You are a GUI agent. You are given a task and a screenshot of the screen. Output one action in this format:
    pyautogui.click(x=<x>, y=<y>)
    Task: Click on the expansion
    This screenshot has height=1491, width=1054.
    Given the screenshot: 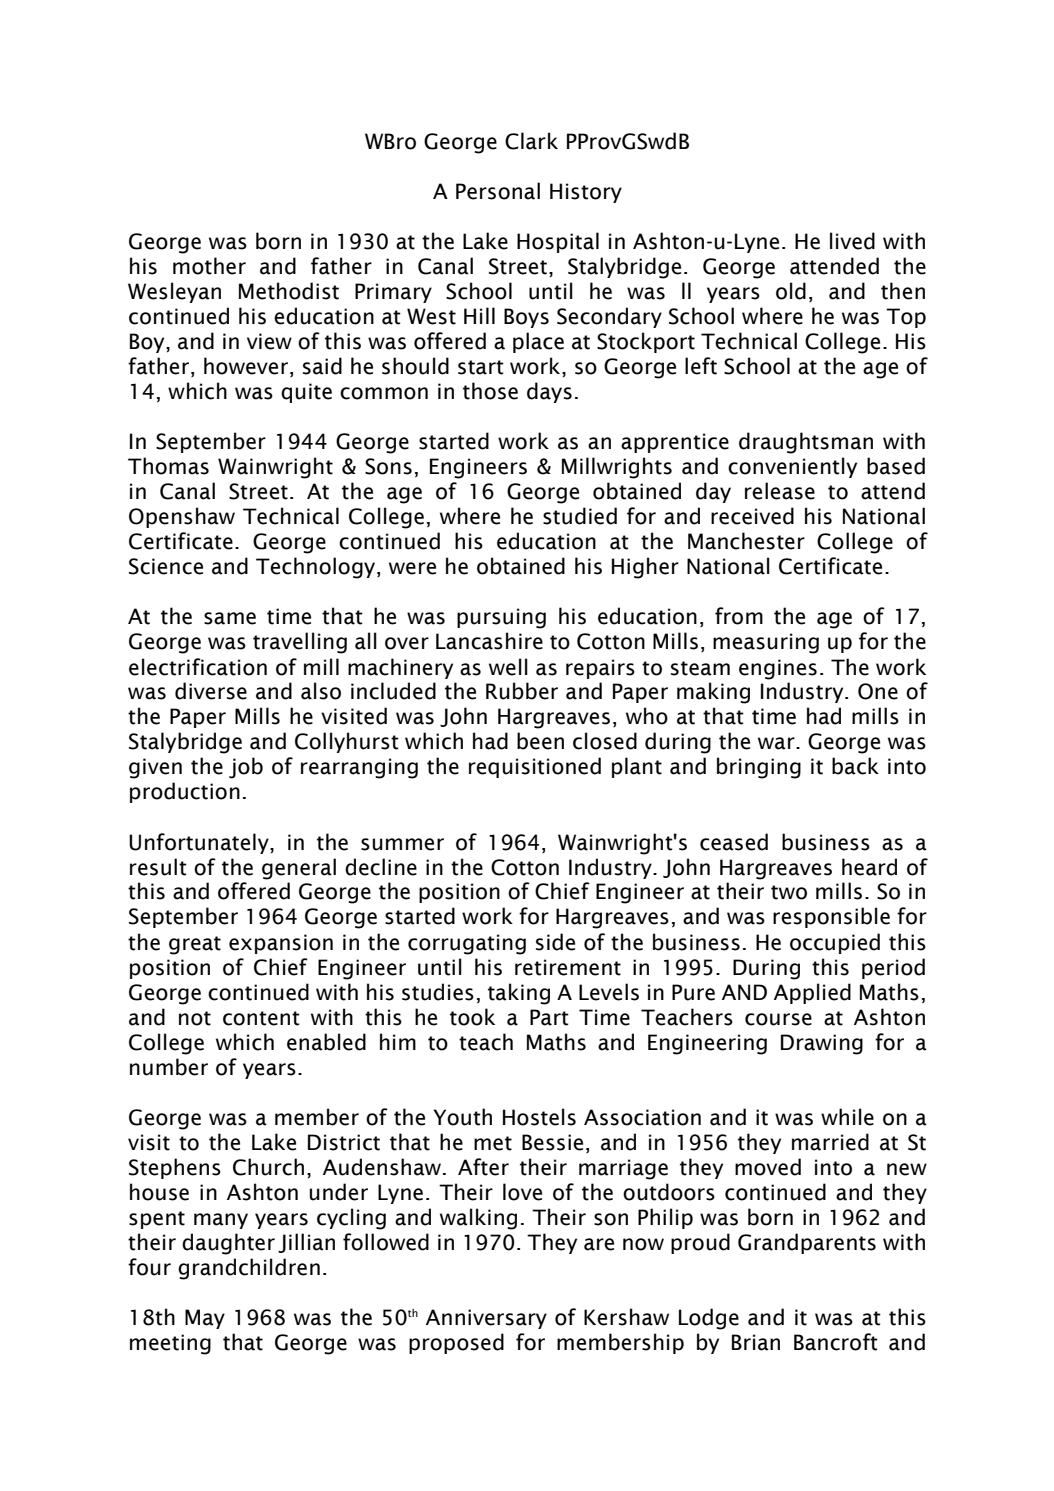 What is the action you would take?
    pyautogui.click(x=281, y=944)
